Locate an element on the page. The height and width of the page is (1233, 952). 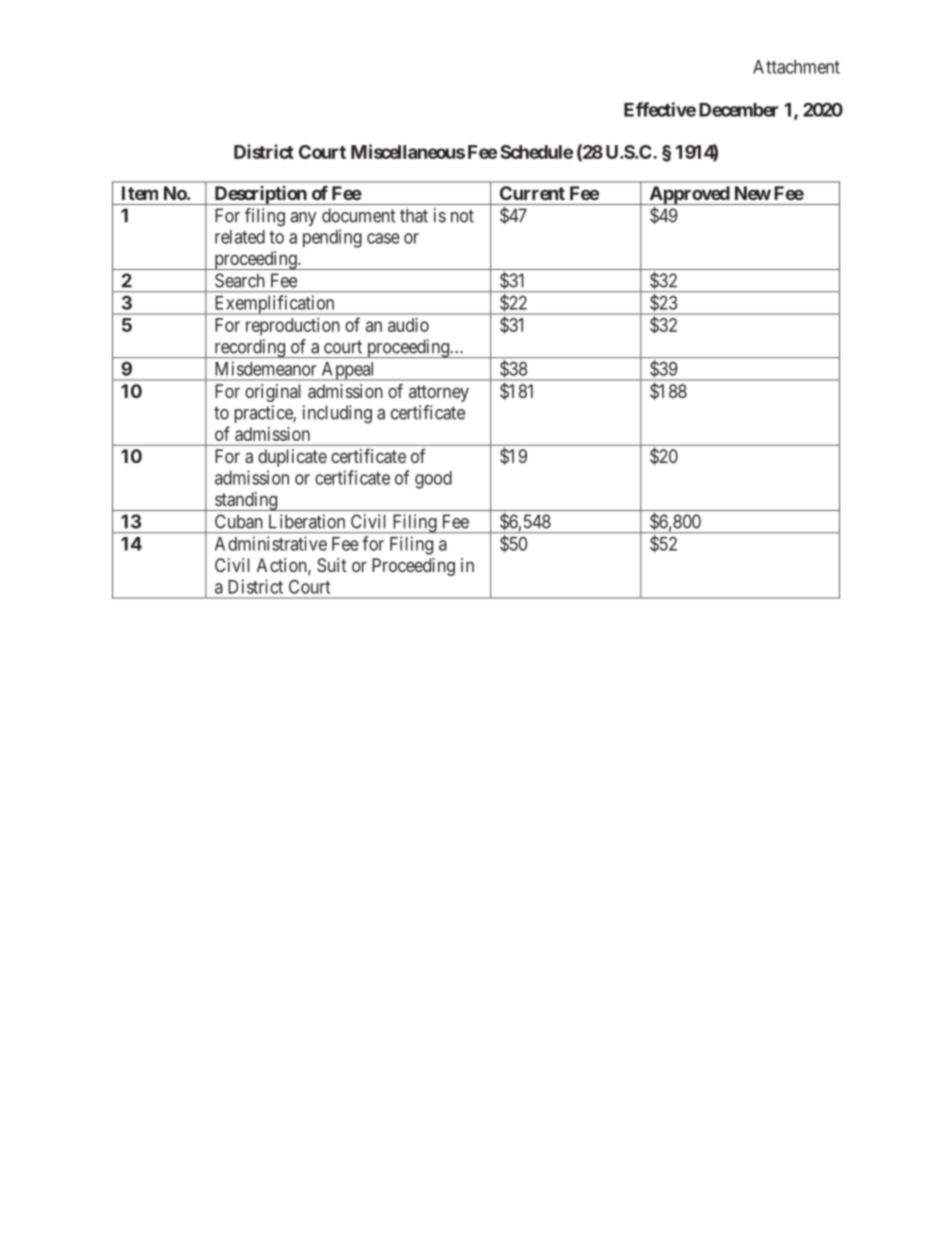
Description is located at coordinates (260, 195).
